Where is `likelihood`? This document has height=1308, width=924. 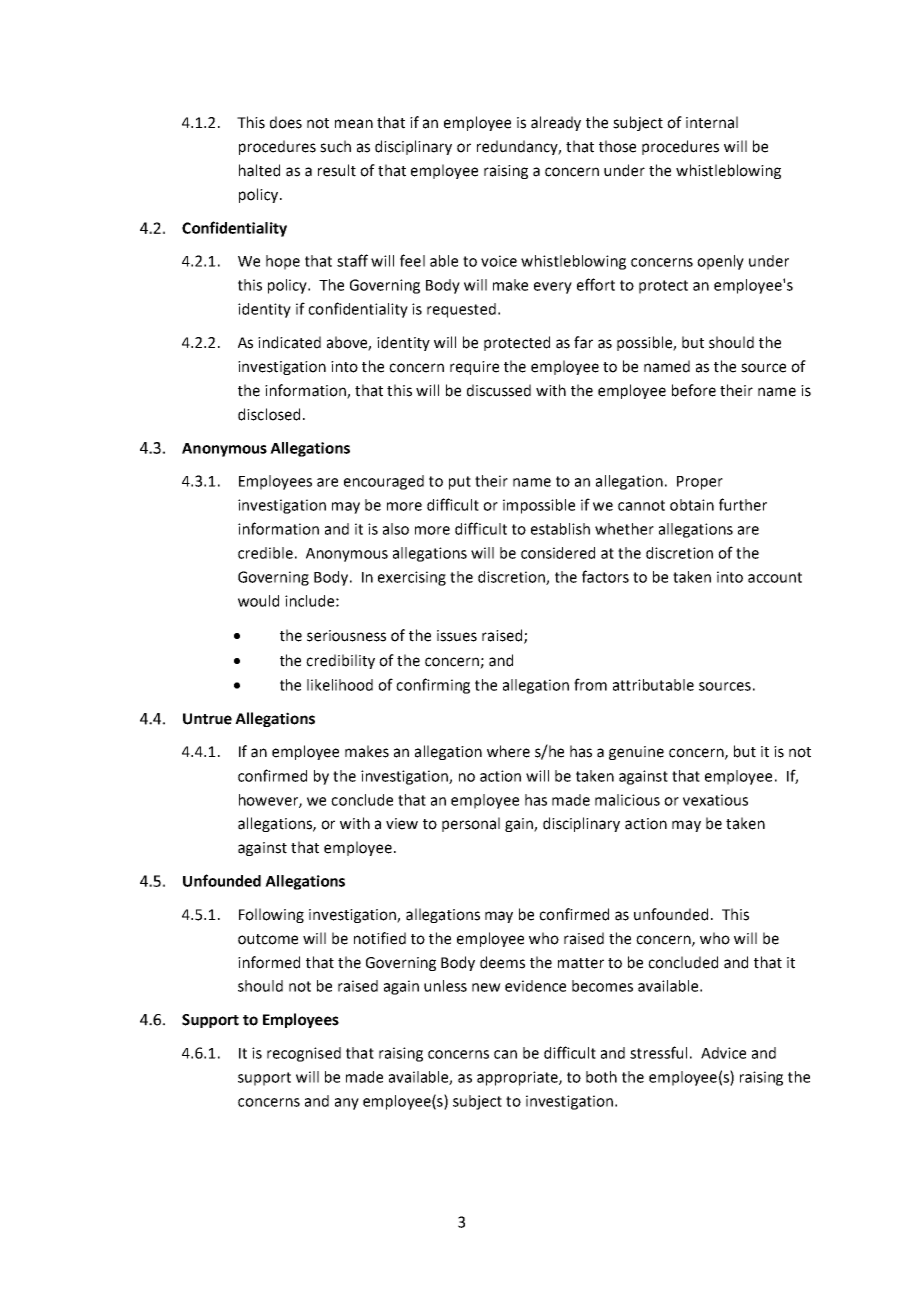
likelihood is located at coordinates (340, 685).
